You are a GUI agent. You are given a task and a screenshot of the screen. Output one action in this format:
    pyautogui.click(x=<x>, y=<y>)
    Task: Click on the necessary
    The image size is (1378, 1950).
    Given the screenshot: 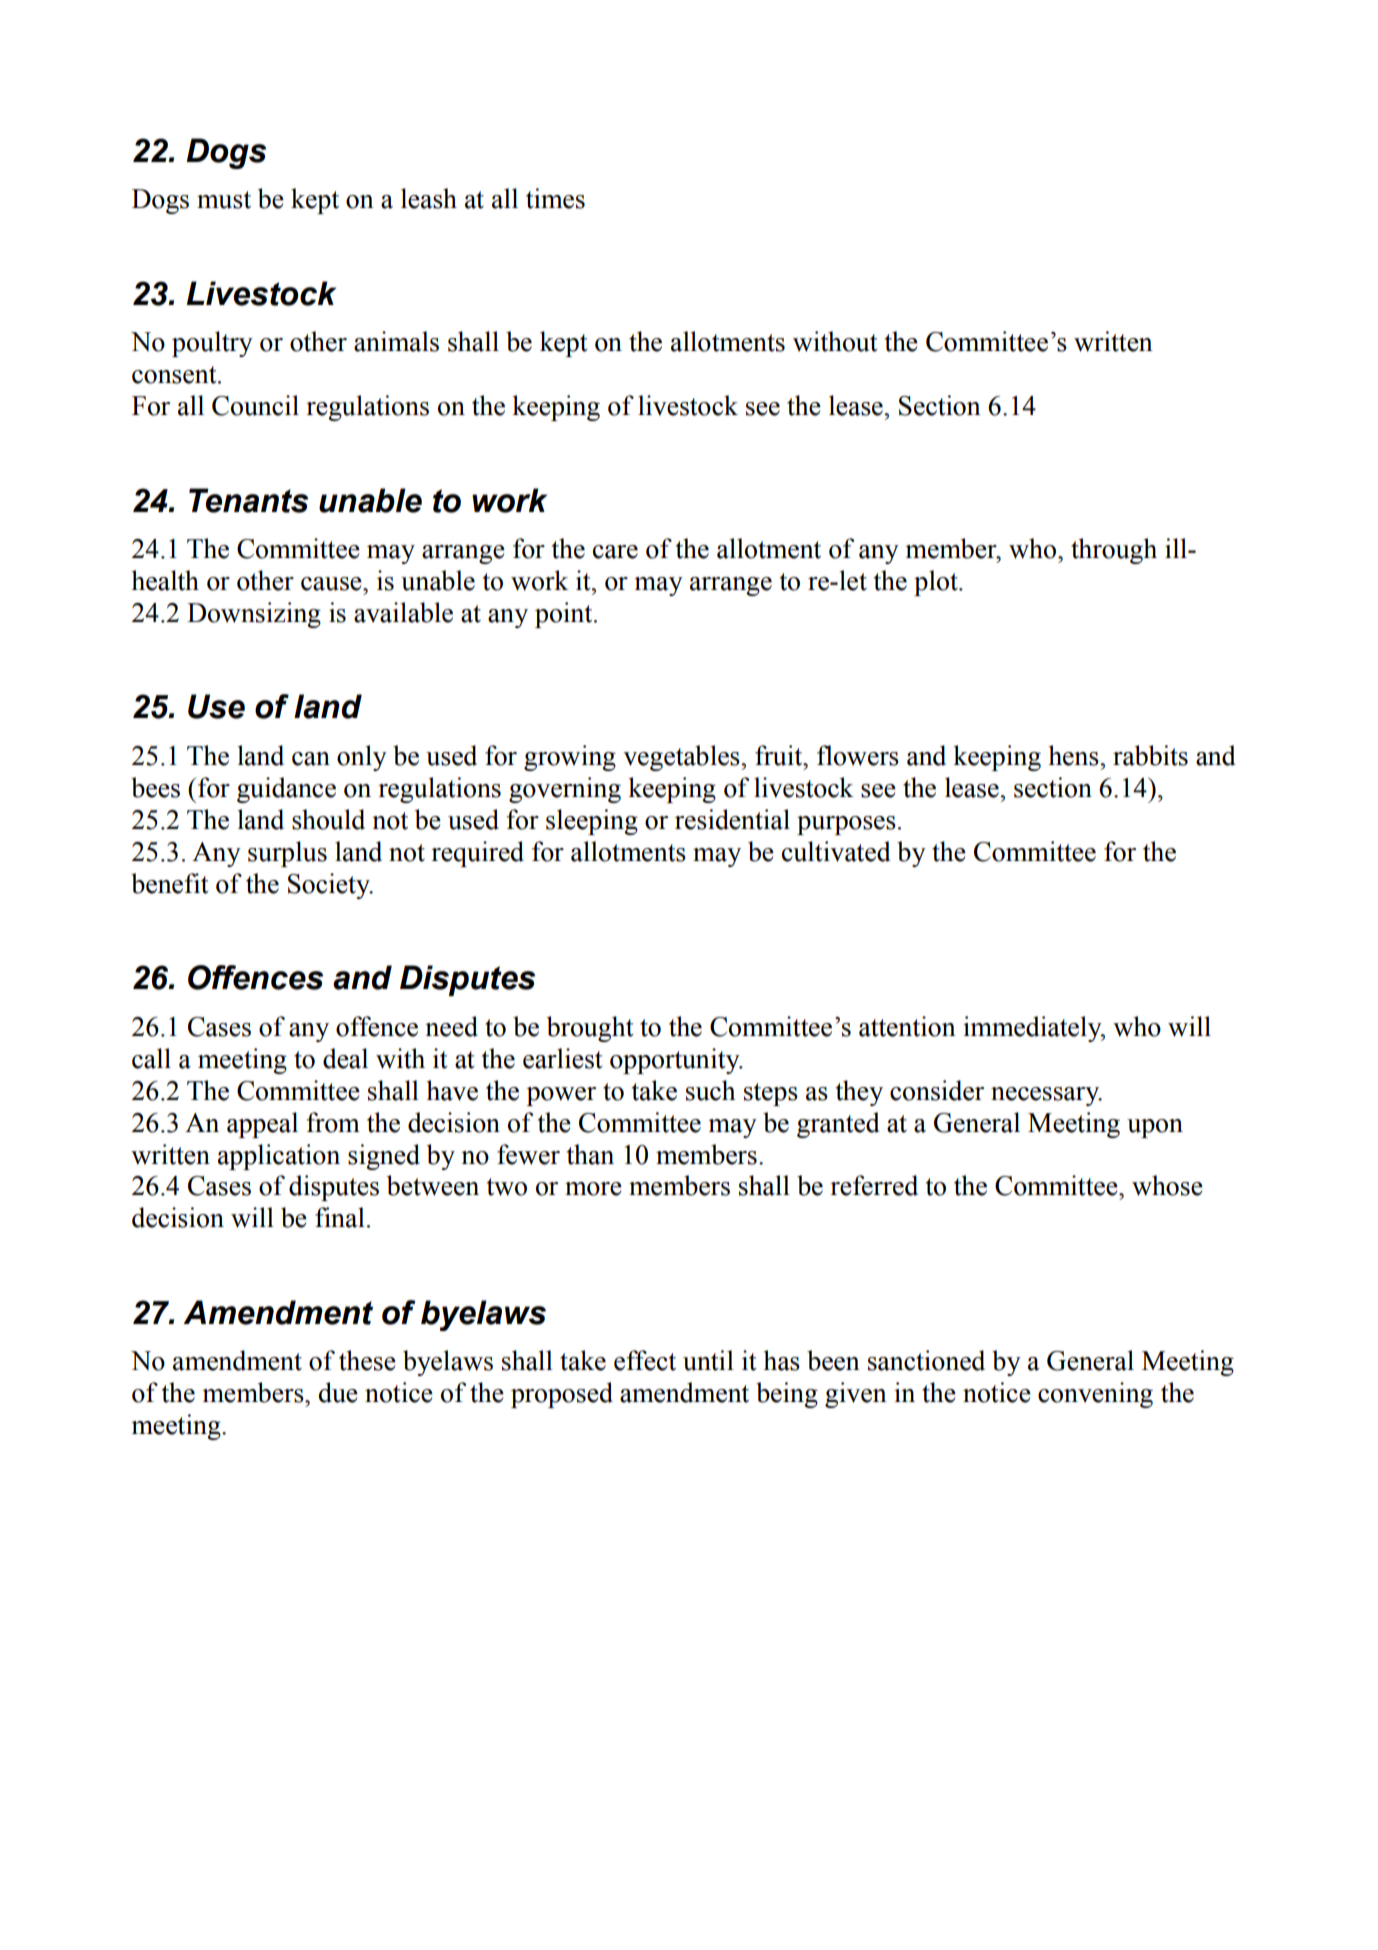 What is the action you would take?
    pyautogui.click(x=1046, y=1096)
